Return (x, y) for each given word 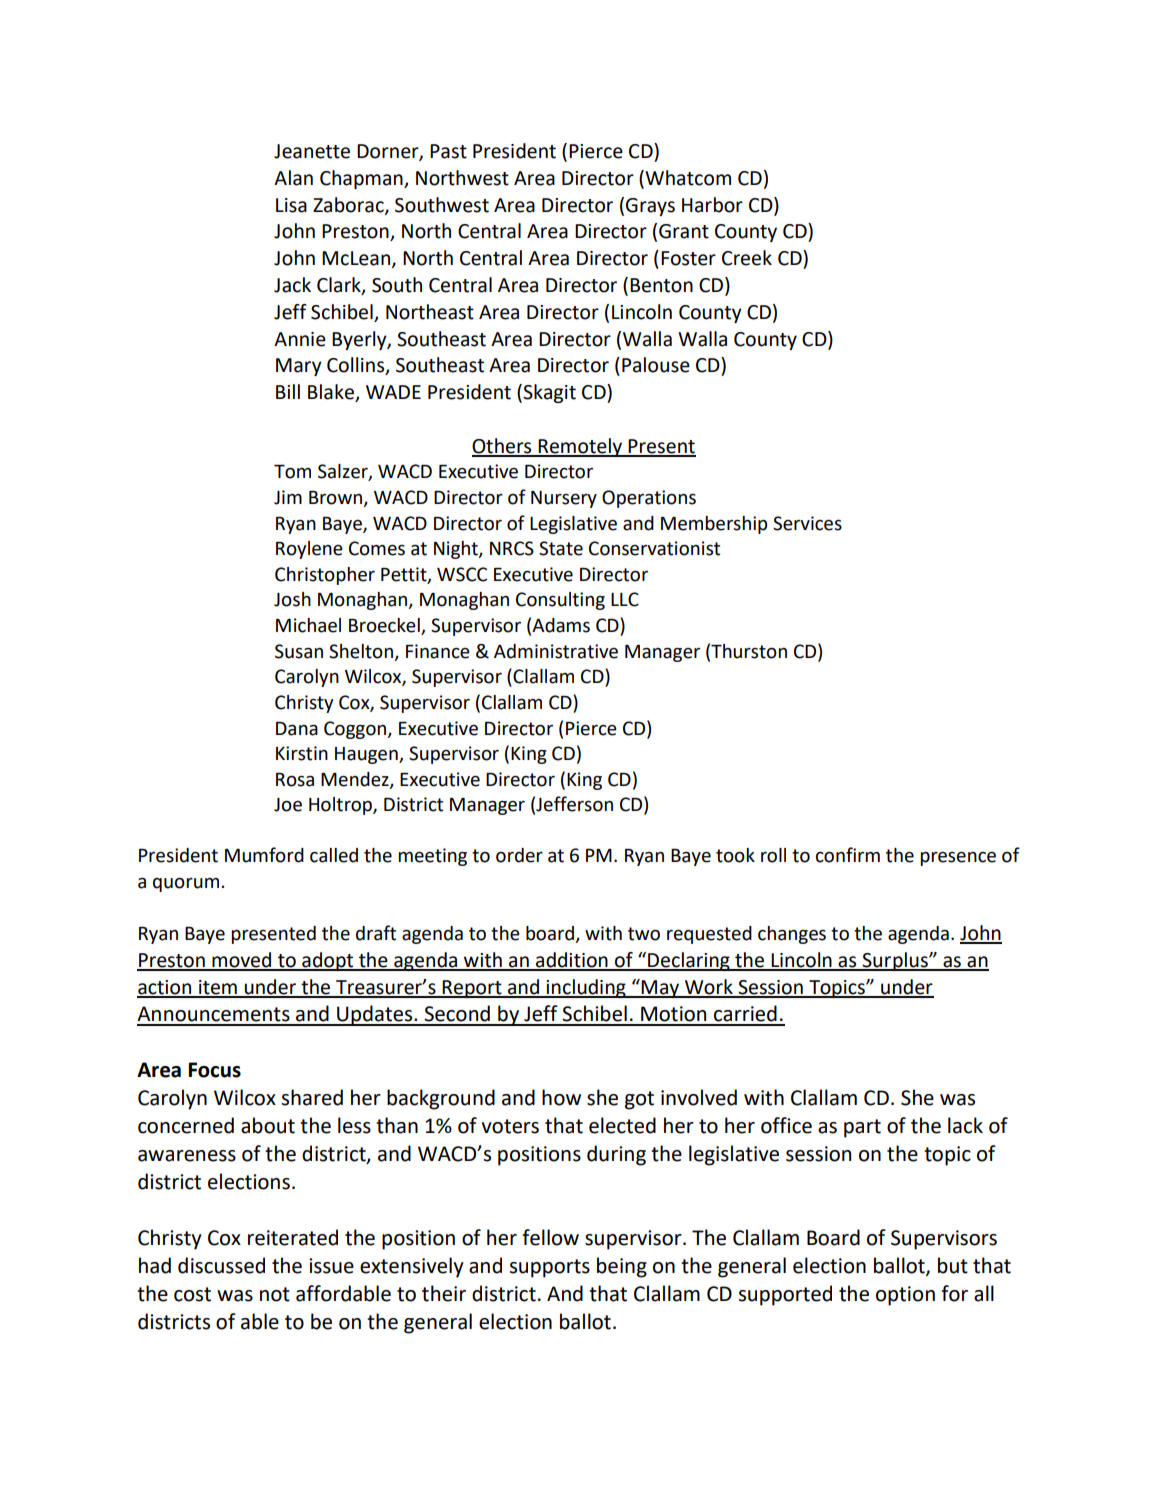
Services (807, 523)
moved (242, 961)
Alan (293, 178)
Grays (650, 207)
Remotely (581, 447)
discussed (221, 1265)
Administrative (556, 651)
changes (792, 935)
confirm (848, 855)
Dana (297, 729)
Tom (292, 472)
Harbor (712, 205)
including (586, 988)
